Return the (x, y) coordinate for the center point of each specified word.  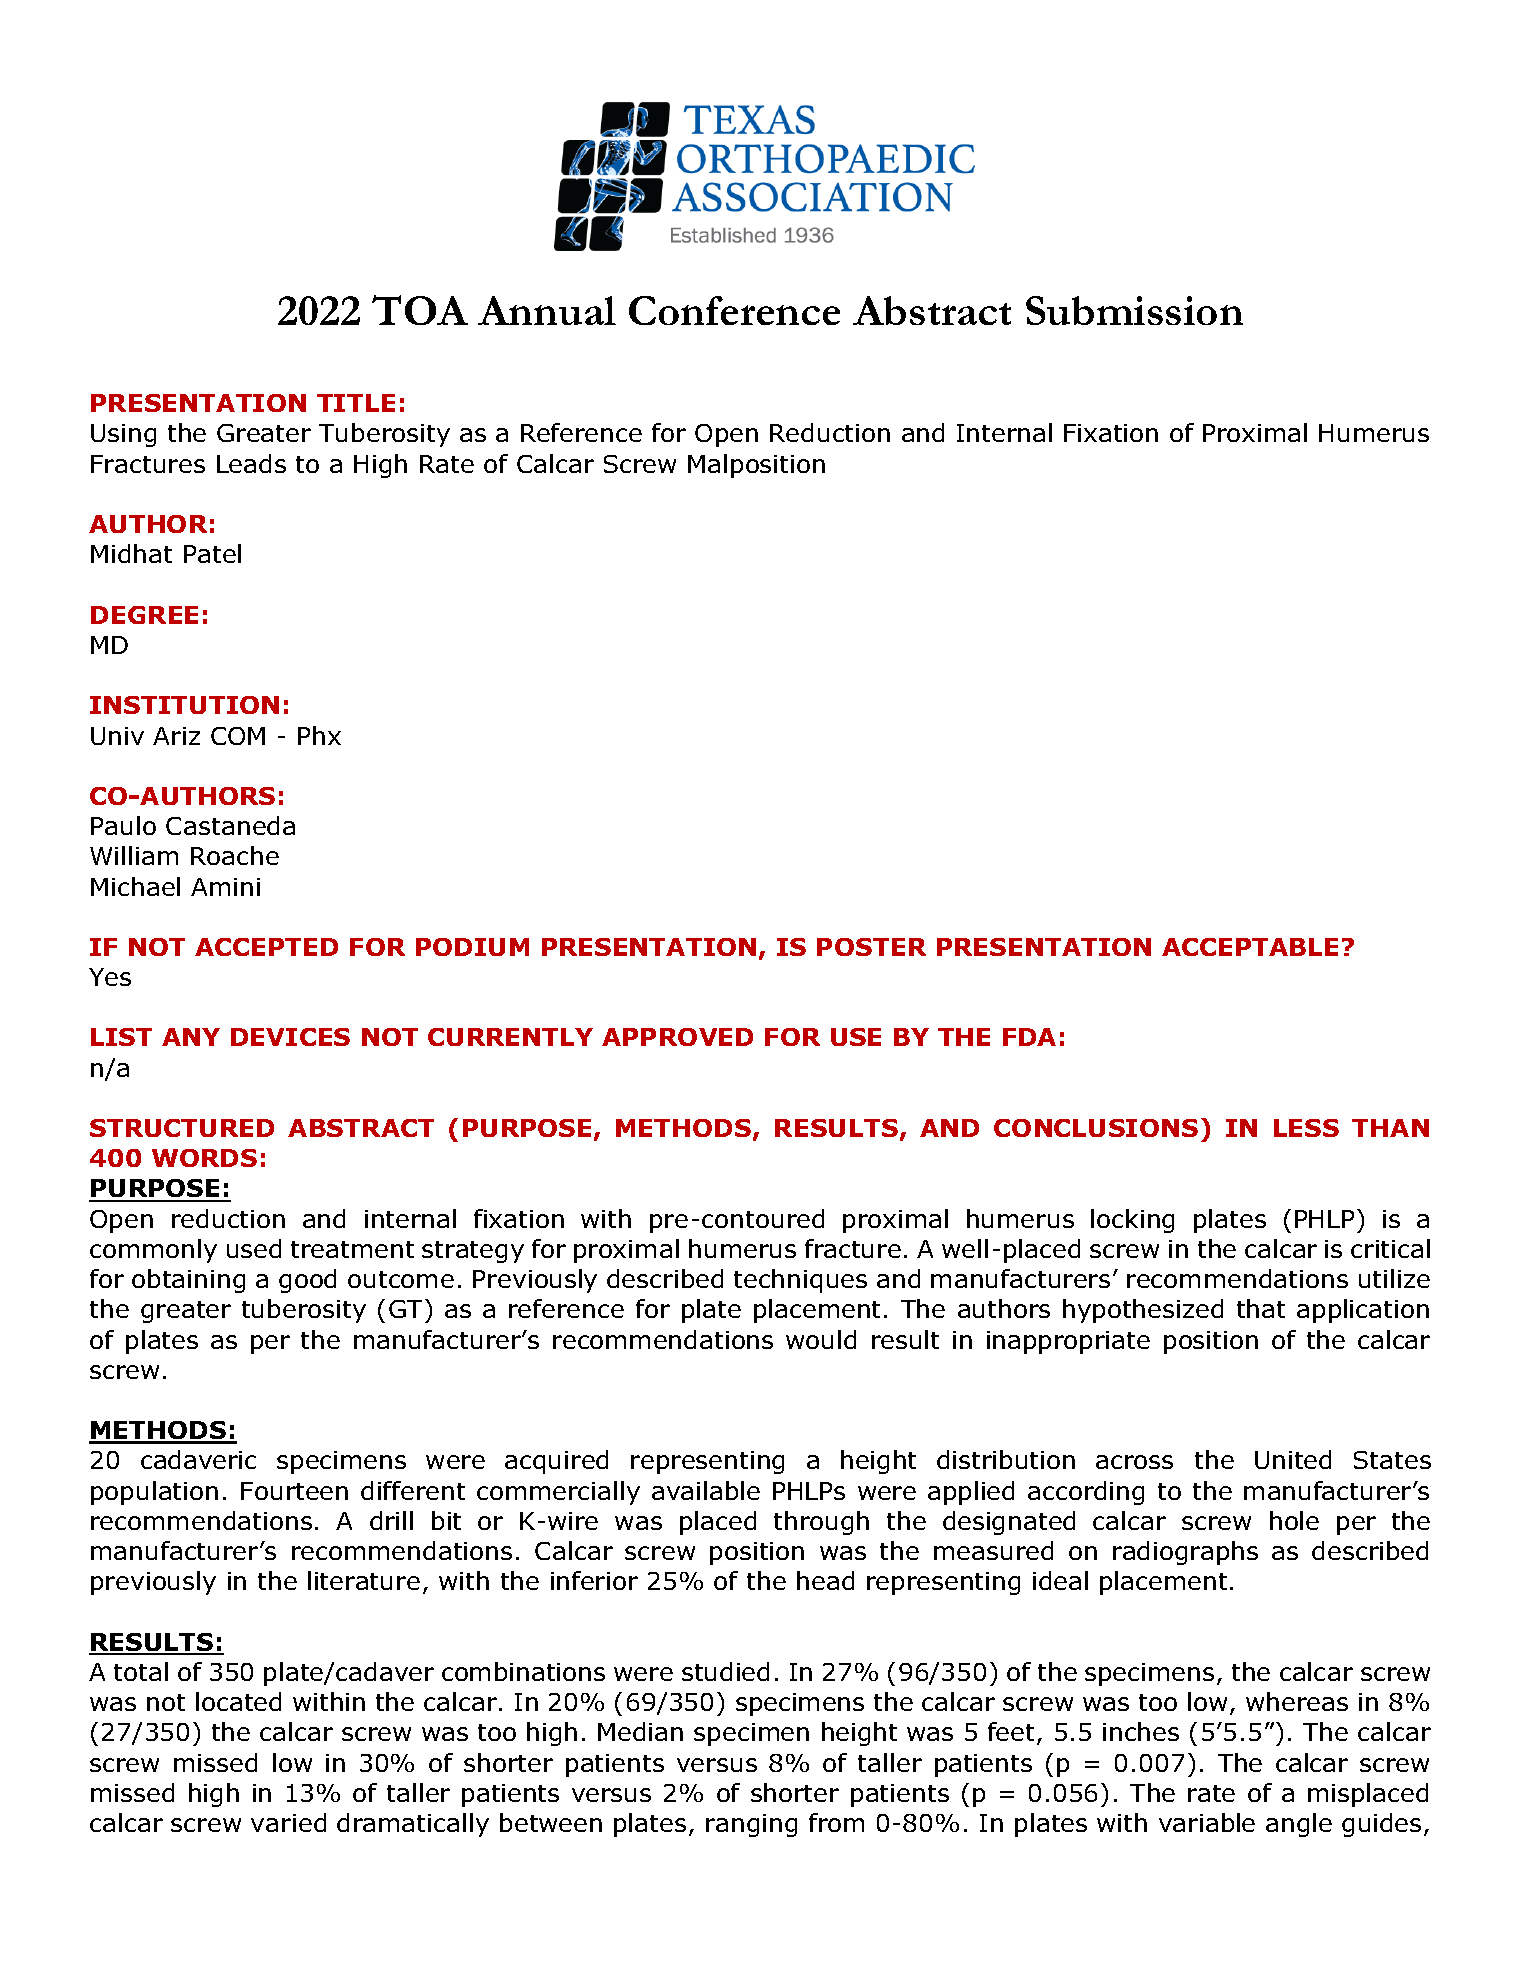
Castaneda (230, 825)
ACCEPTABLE (1250, 947)
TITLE (356, 403)
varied (288, 1822)
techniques (800, 1281)
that (1261, 1308)
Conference (734, 310)
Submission (1134, 310)
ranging (751, 1825)
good (307, 1281)
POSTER (871, 947)
